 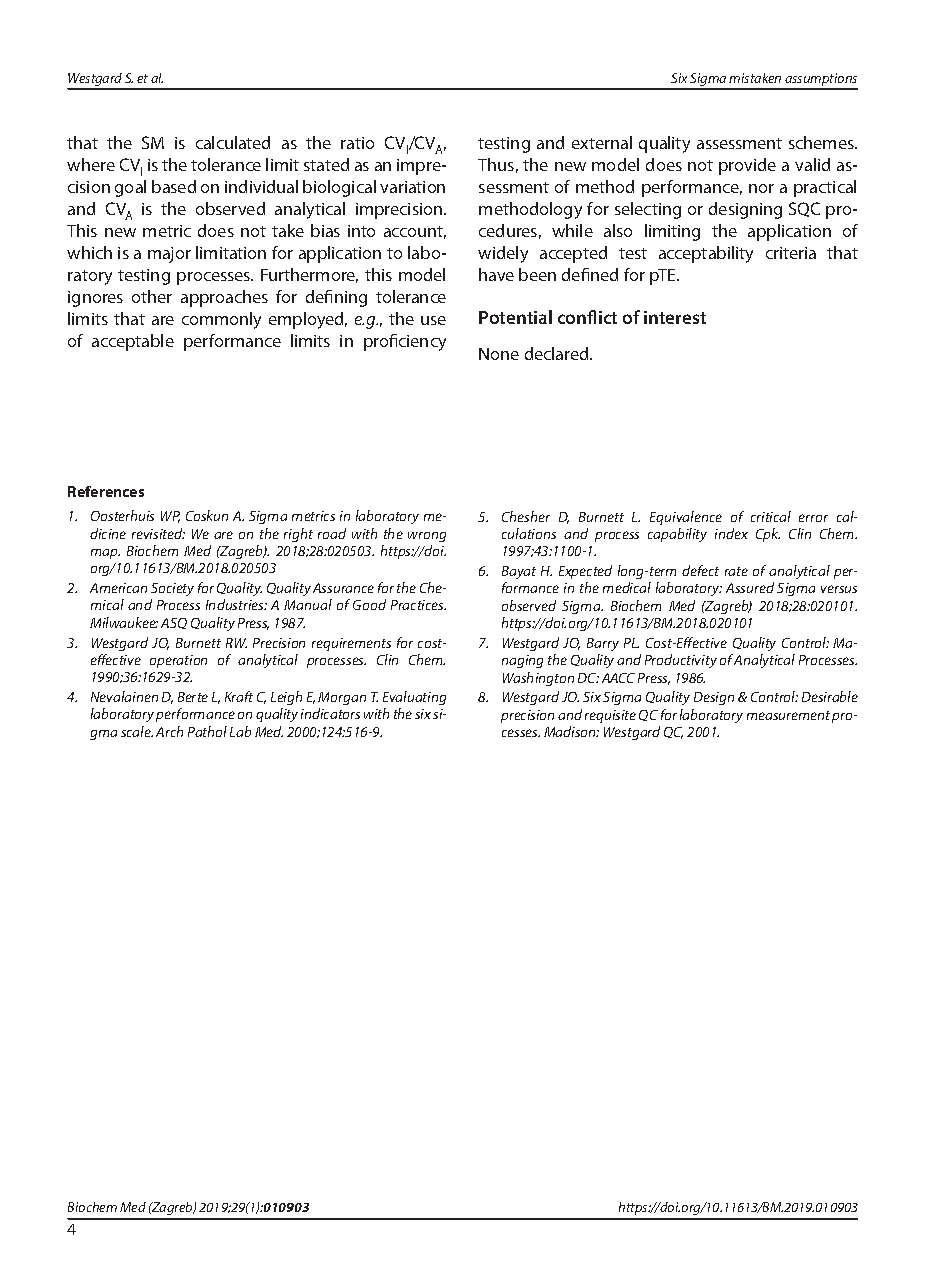 I want to click on provide, so click(x=747, y=166).
